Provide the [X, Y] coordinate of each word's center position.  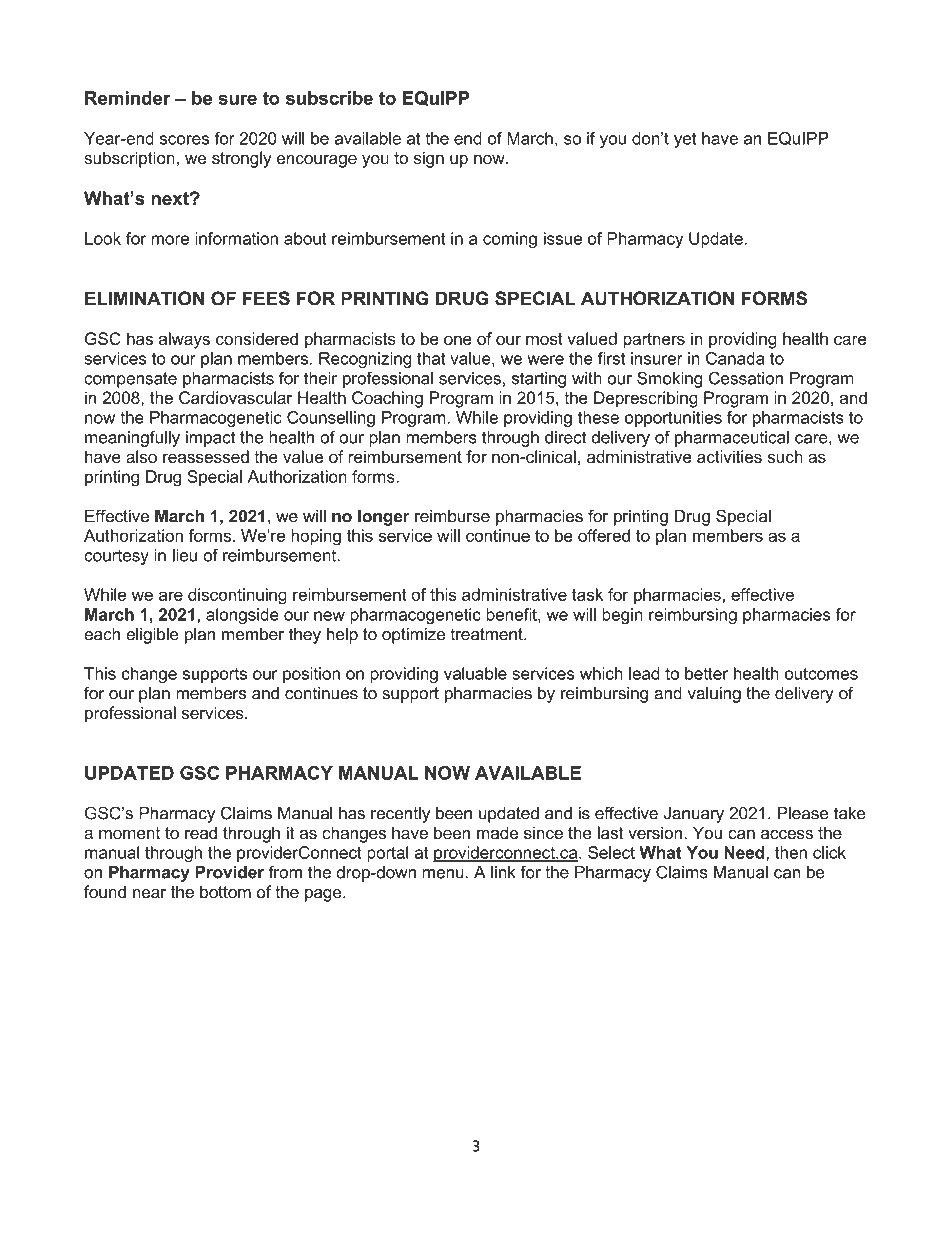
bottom [225, 892]
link [503, 872]
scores [184, 140]
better [706, 673]
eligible [152, 635]
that [431, 358]
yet [685, 140]
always [184, 340]
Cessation [746, 378]
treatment [487, 634]
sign [429, 159]
